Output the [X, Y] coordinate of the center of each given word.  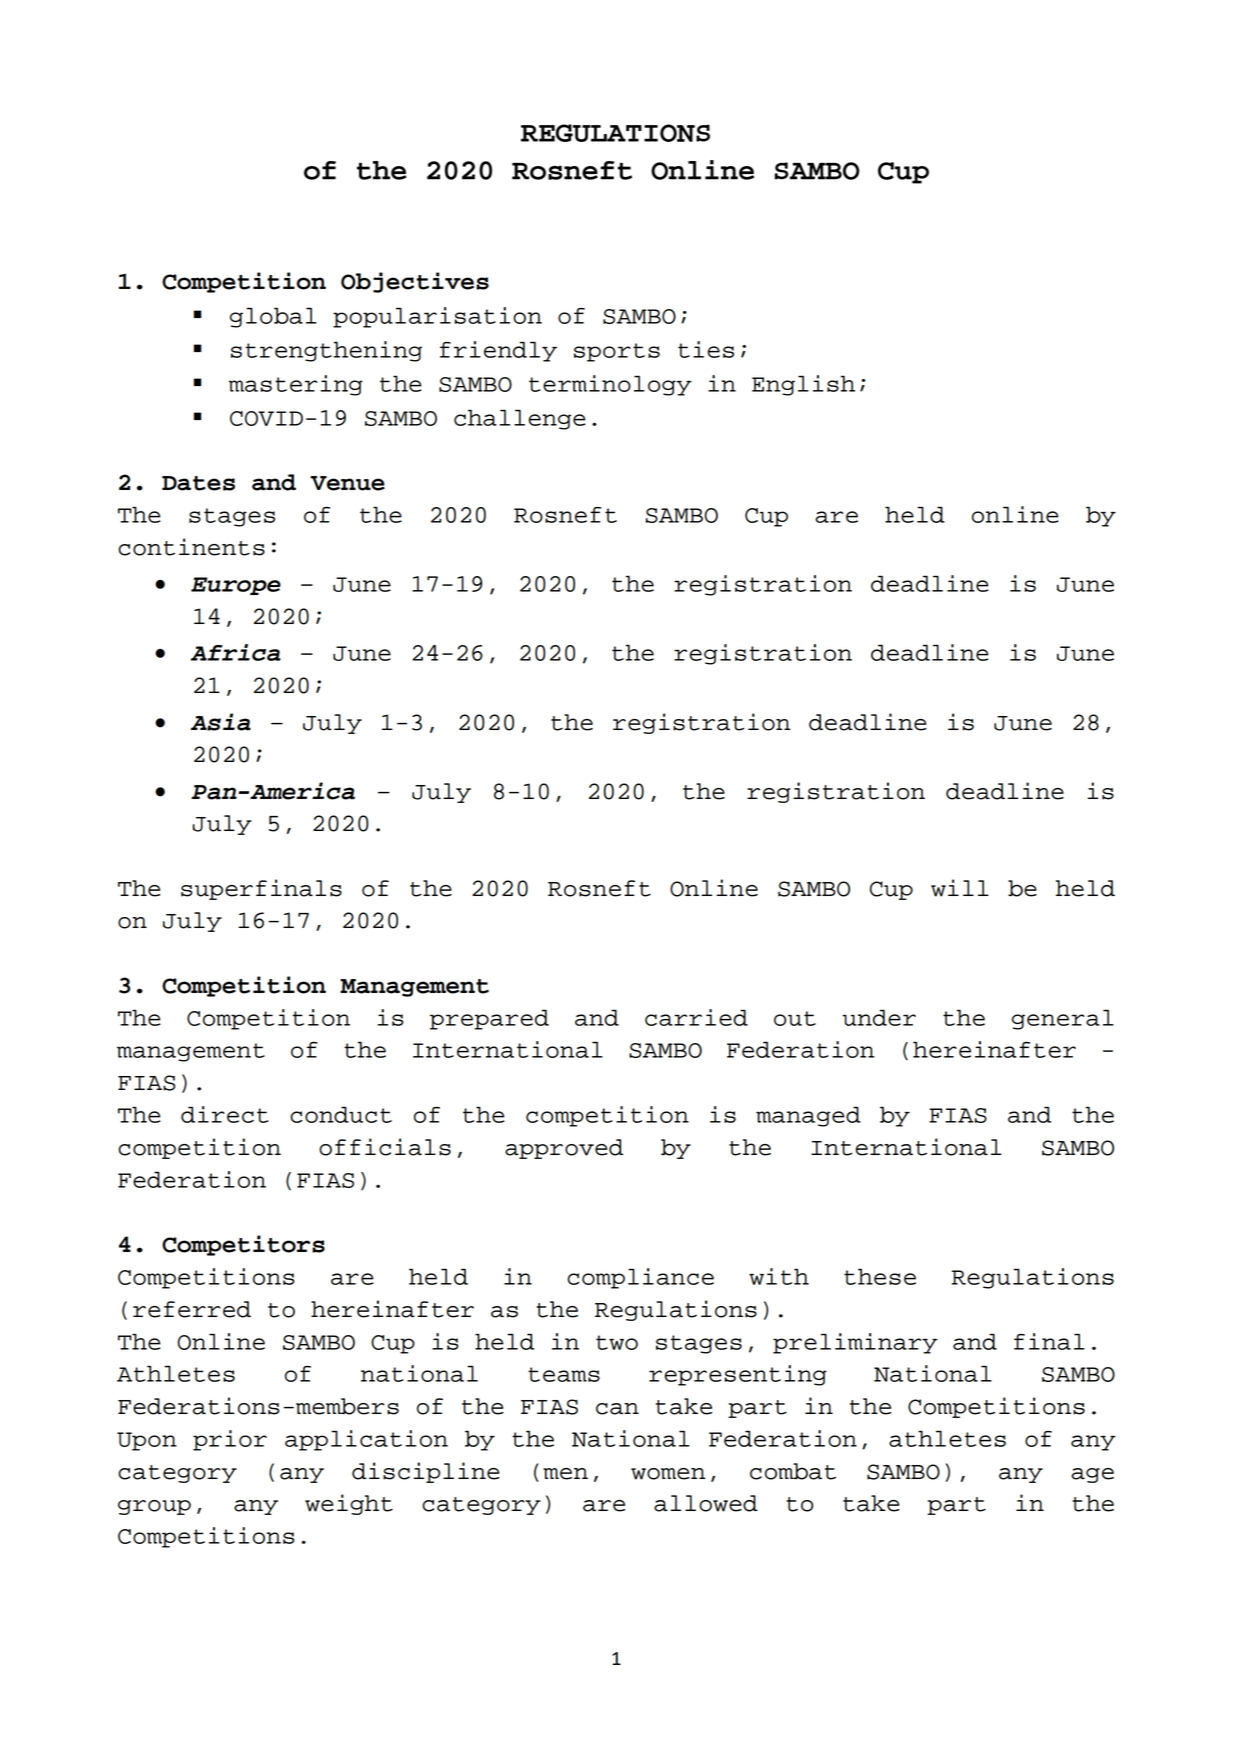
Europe [236, 586]
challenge [520, 419]
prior [230, 1440]
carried [696, 1017]
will [960, 888]
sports [617, 352]
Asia [221, 722]
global [273, 317]
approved [564, 1149]
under [879, 1017]
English [803, 385]
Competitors [243, 1245]
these [880, 1276]
